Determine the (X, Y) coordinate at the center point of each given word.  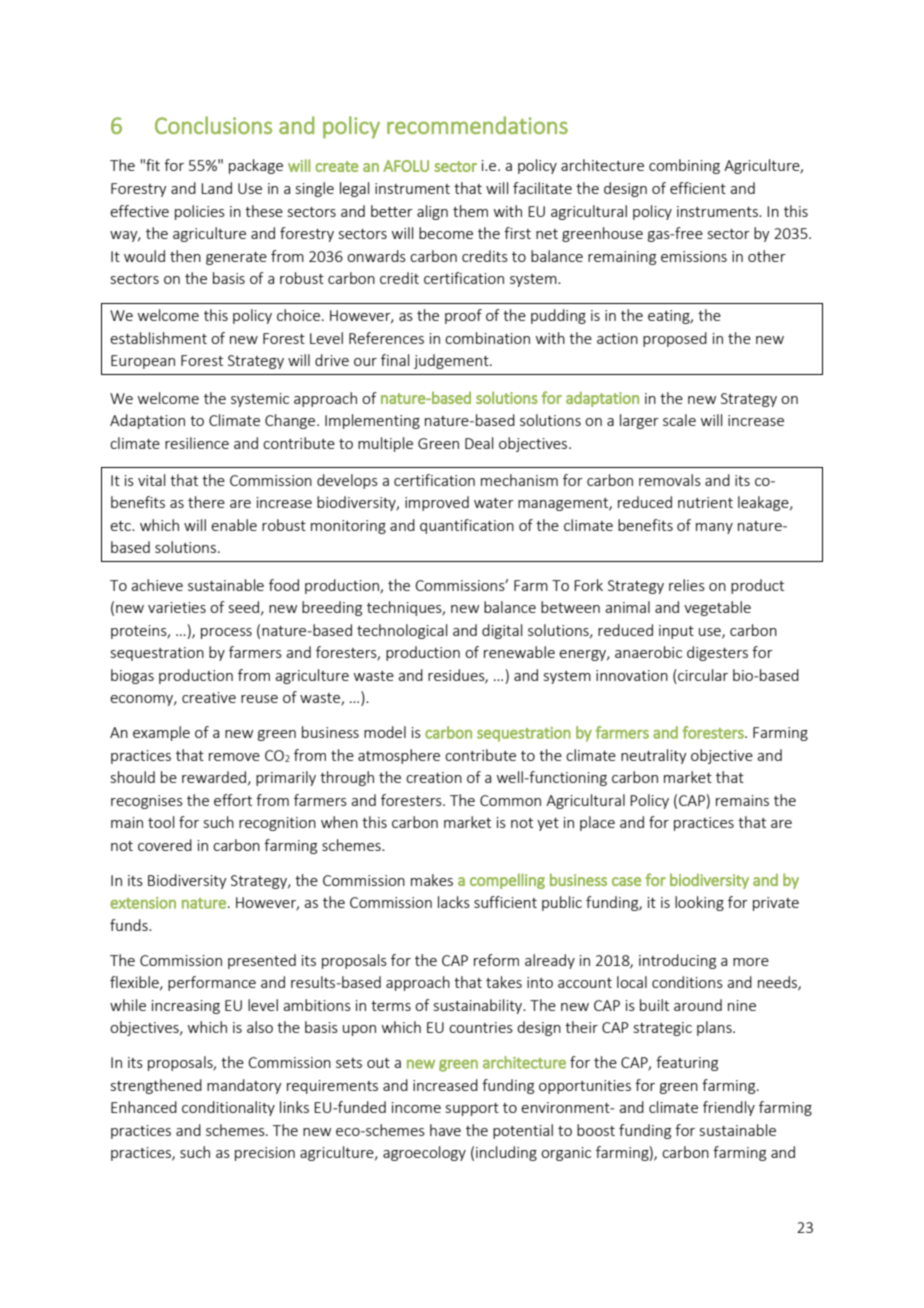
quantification (467, 526)
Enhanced (144, 1107)
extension (143, 903)
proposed (675, 339)
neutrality (654, 756)
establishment (158, 338)
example (161, 733)
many (714, 528)
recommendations (477, 125)
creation (434, 777)
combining (684, 166)
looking (699, 903)
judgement (452, 361)
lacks (454, 902)
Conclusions (213, 125)
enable (234, 525)
